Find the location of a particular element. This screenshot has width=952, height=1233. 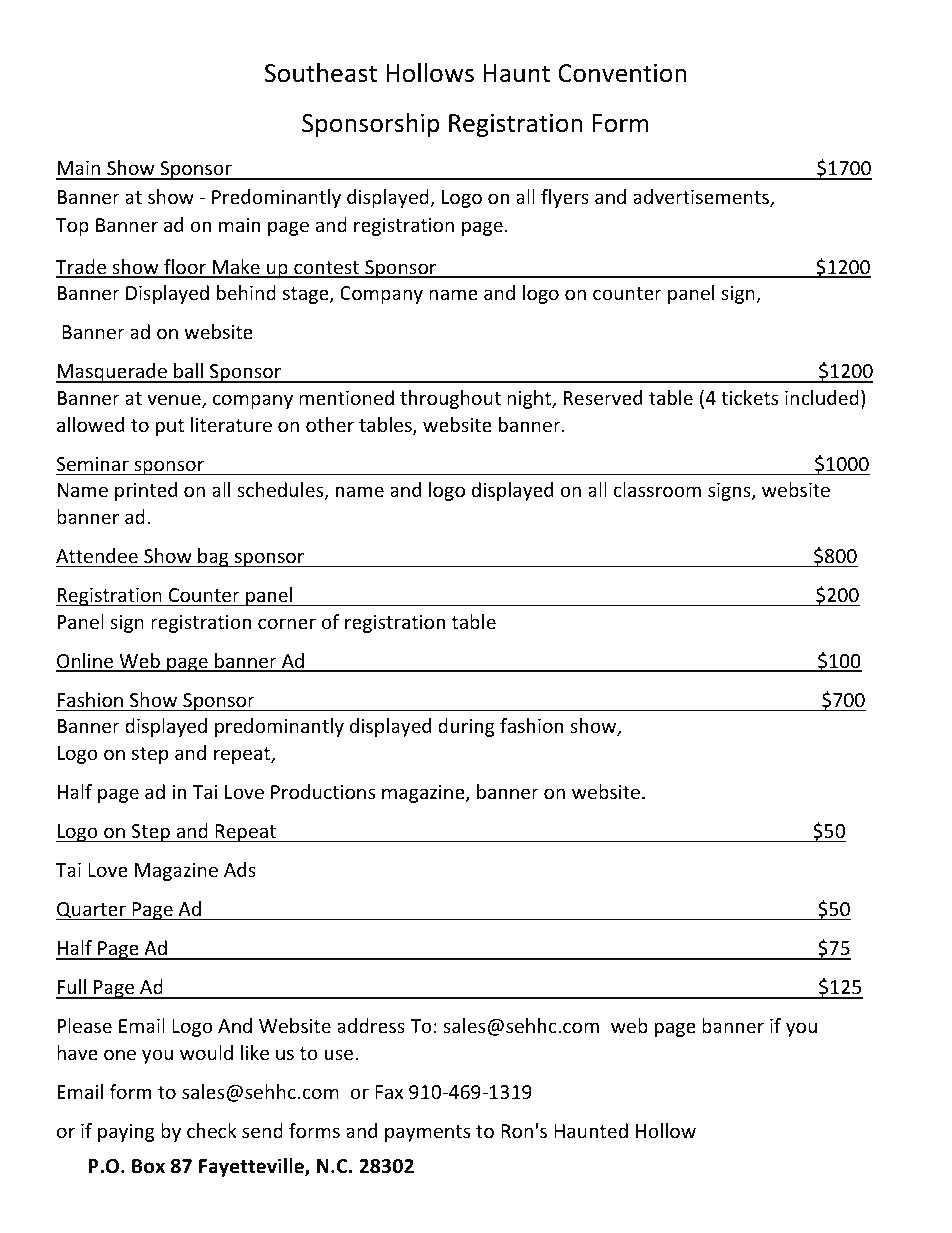

address is located at coordinates (371, 1025).
